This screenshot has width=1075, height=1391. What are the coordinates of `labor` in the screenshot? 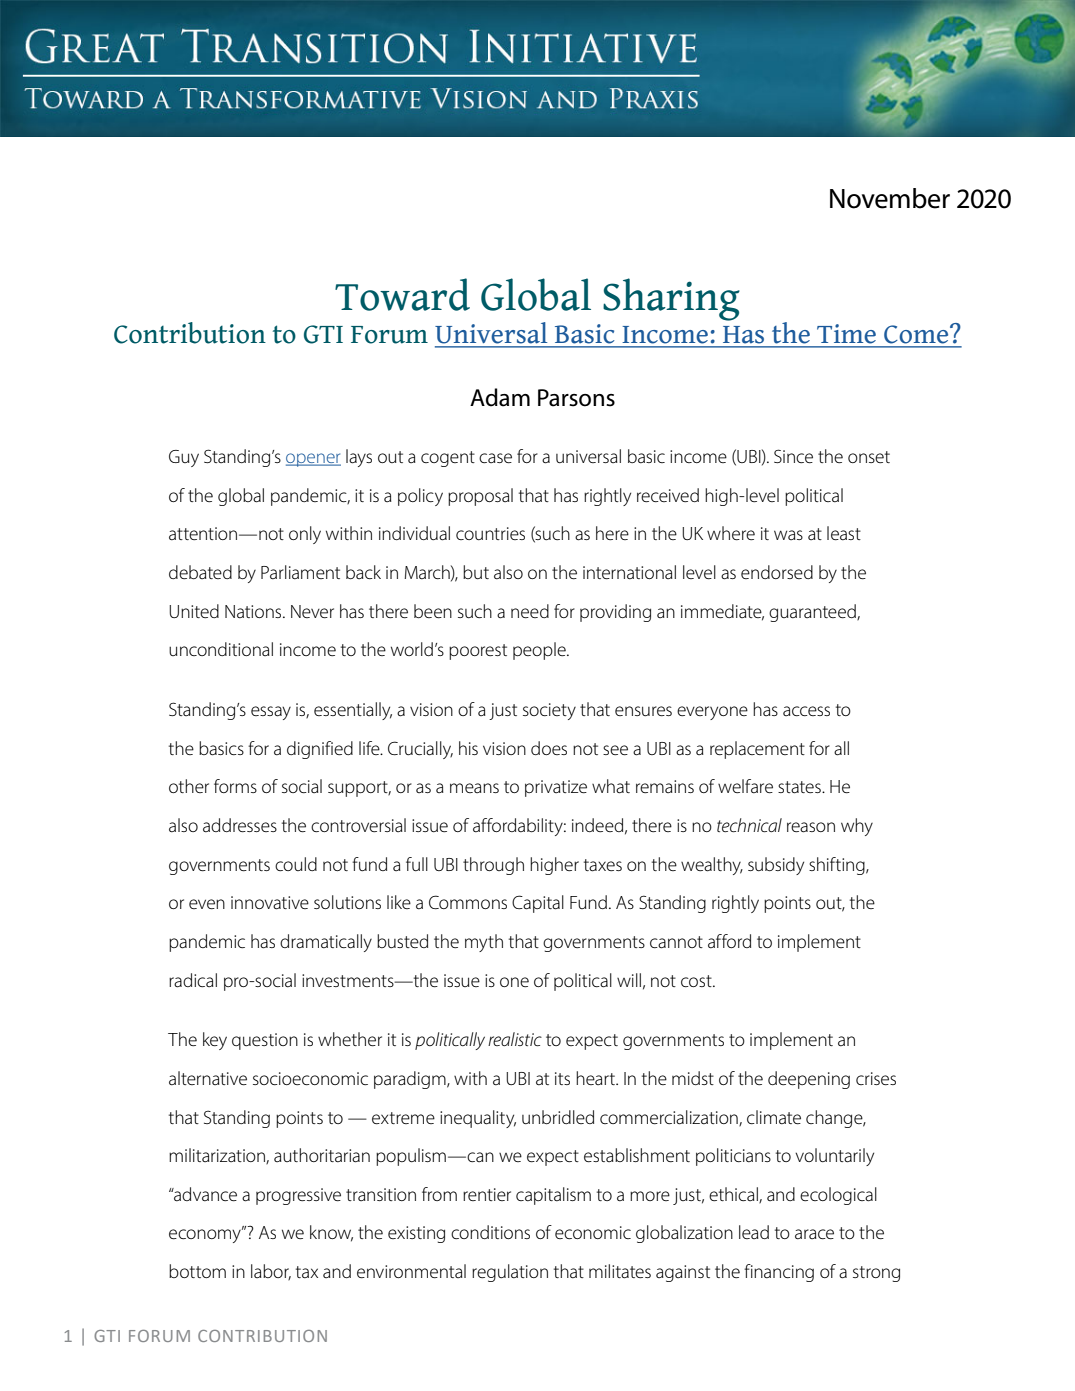 It's located at (271, 1272).
